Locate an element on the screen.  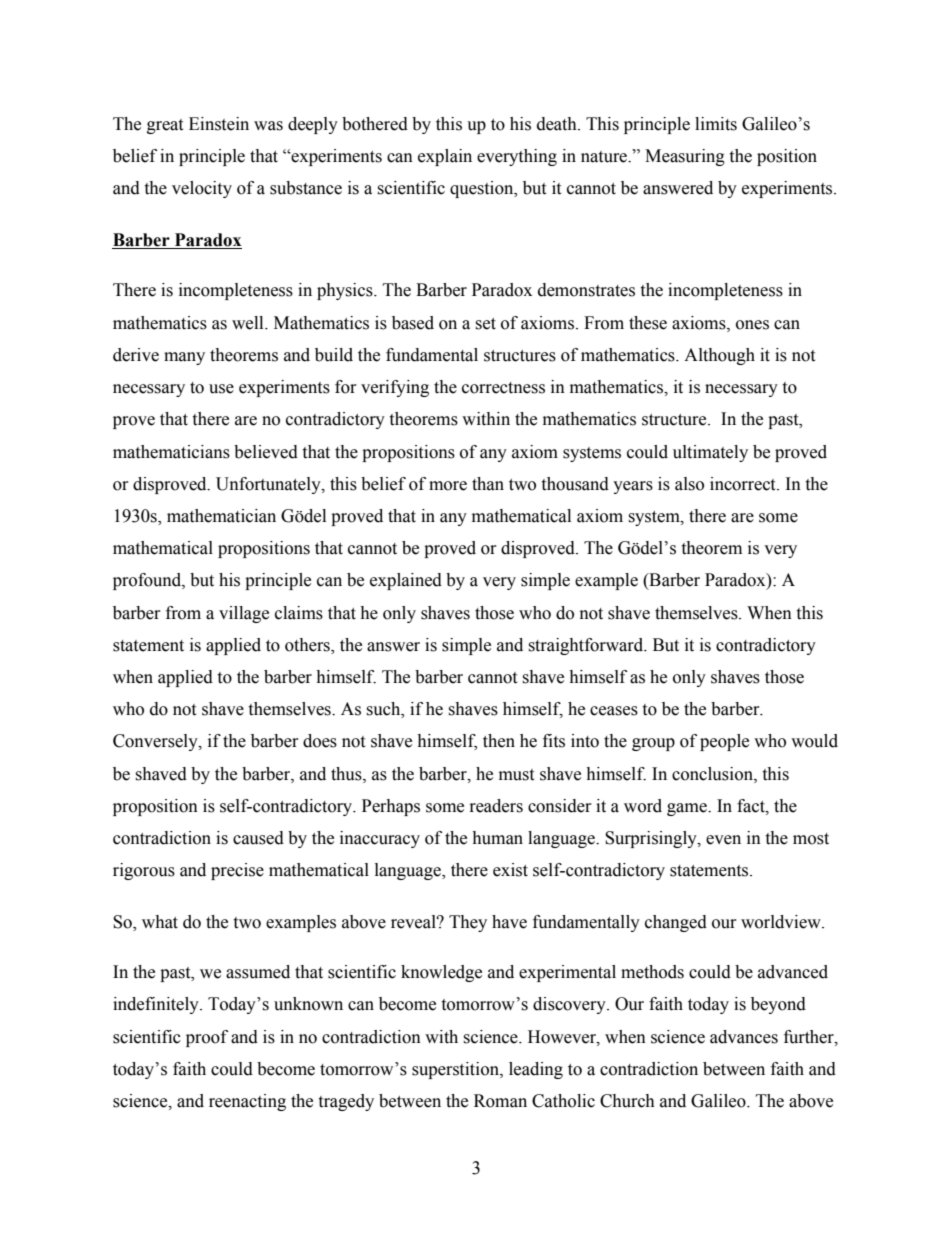
believed is located at coordinates (266, 452).
